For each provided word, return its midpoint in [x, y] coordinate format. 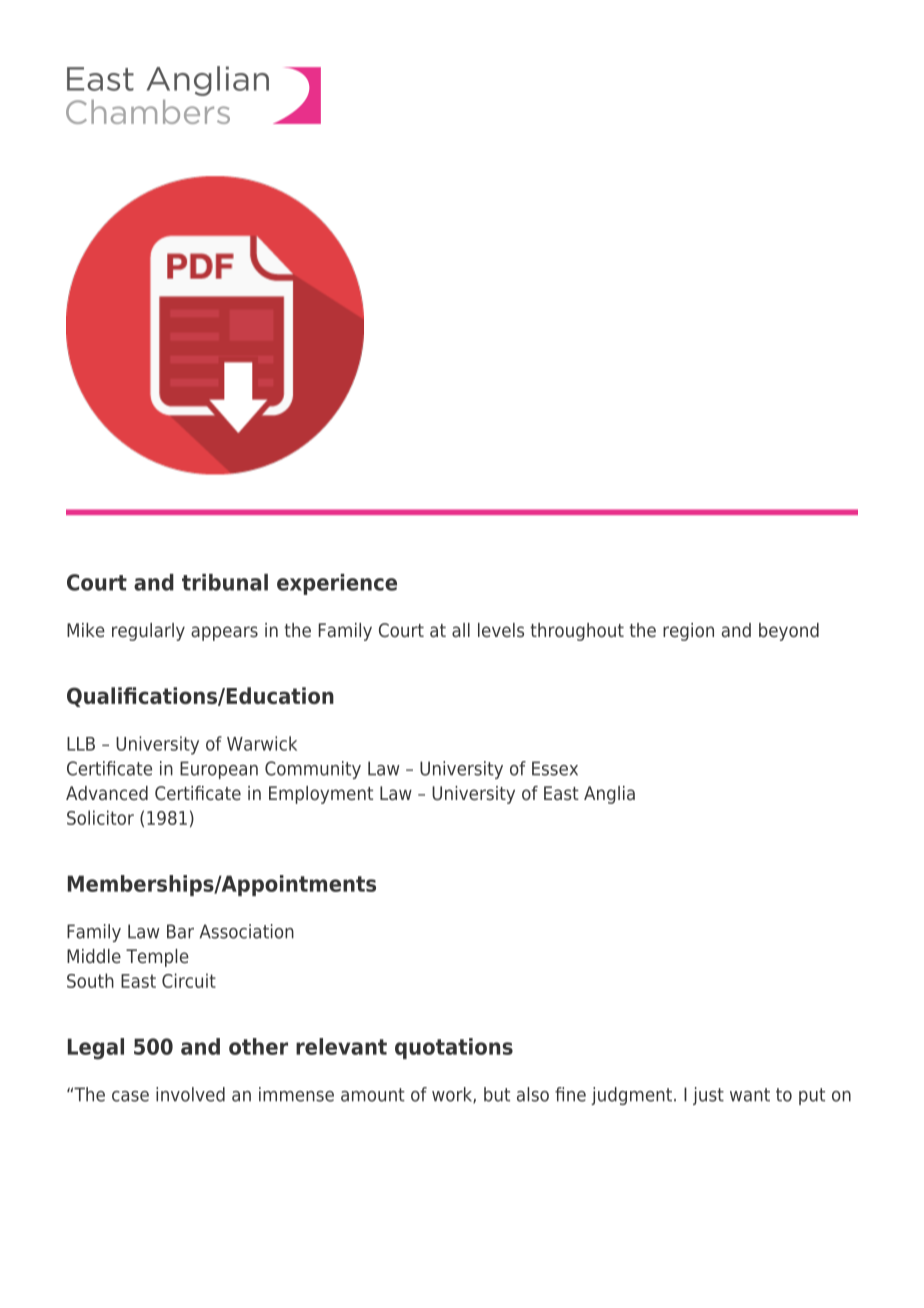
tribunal [225, 582]
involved [190, 1094]
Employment [321, 795]
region [688, 632]
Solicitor [100, 817]
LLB [81, 744]
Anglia [609, 795]
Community [313, 770]
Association [246, 931]
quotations [454, 1048]
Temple [157, 958]
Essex [555, 768]
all [461, 630]
